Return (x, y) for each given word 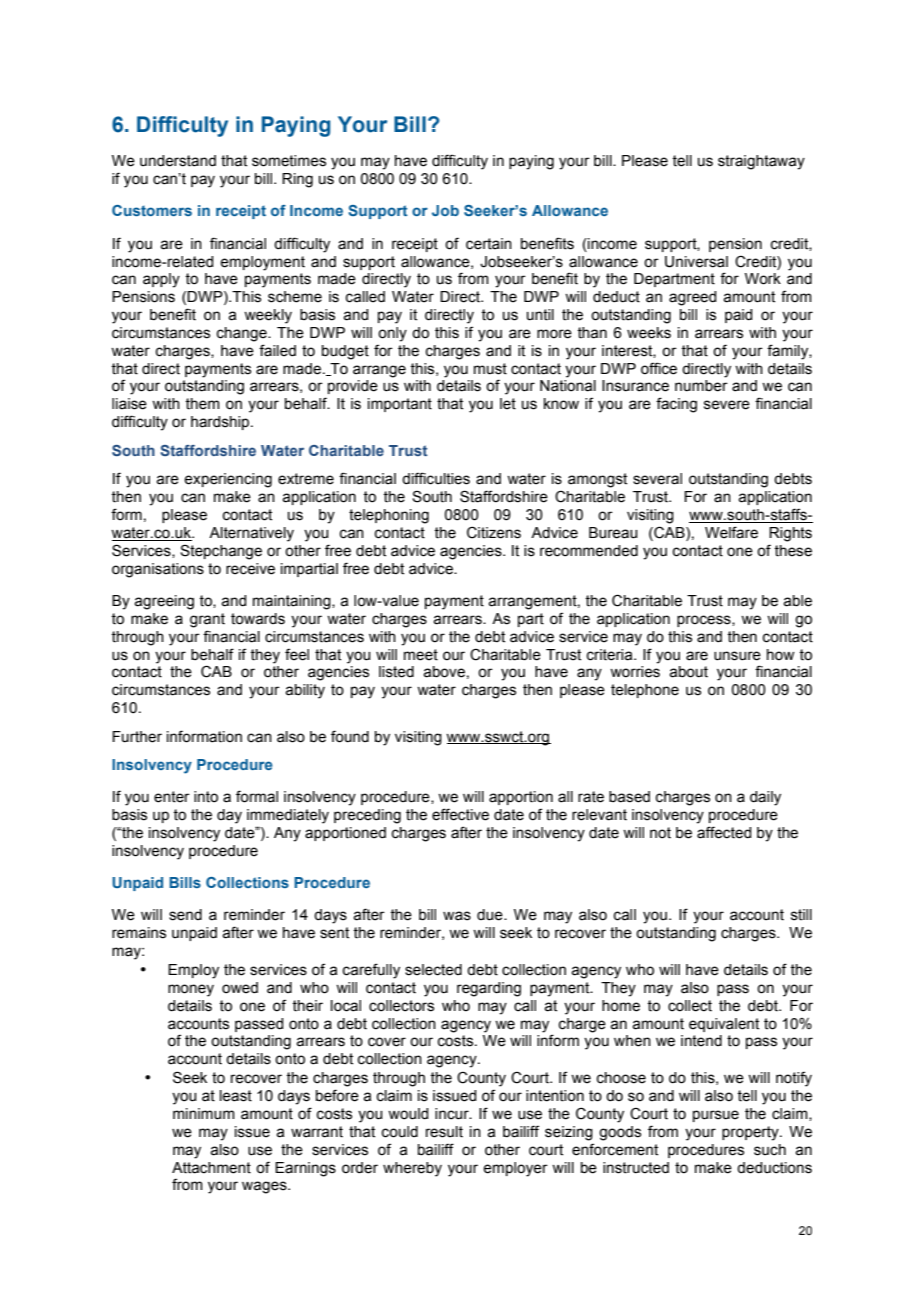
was (457, 916)
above (444, 672)
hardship (221, 423)
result (444, 1132)
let (508, 404)
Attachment (211, 1168)
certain (489, 244)
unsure (737, 656)
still (801, 915)
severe (727, 405)
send (185, 915)
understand (178, 161)
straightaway (761, 162)
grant (207, 620)
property (751, 1133)
